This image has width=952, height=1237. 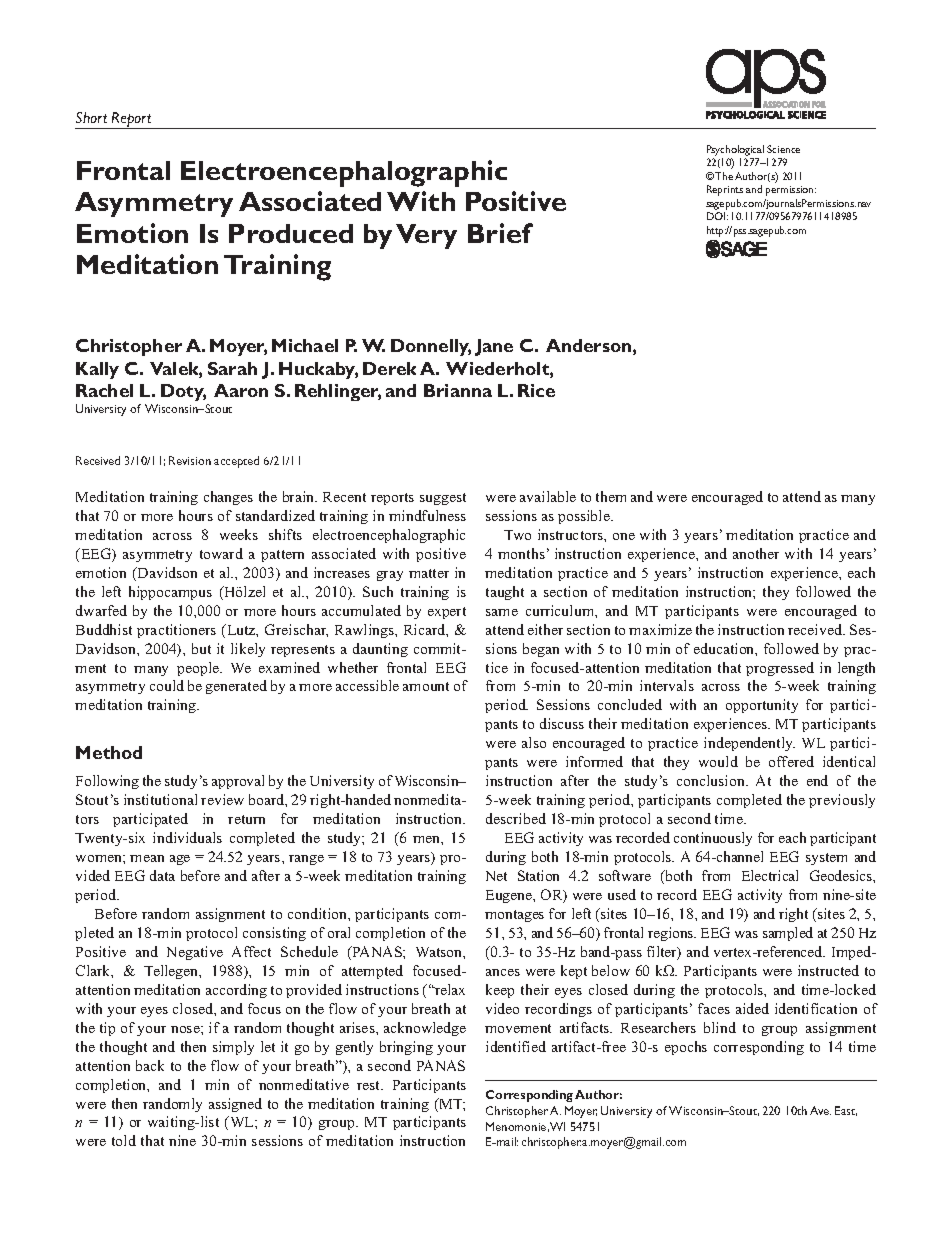 I want to click on another, so click(x=756, y=553).
